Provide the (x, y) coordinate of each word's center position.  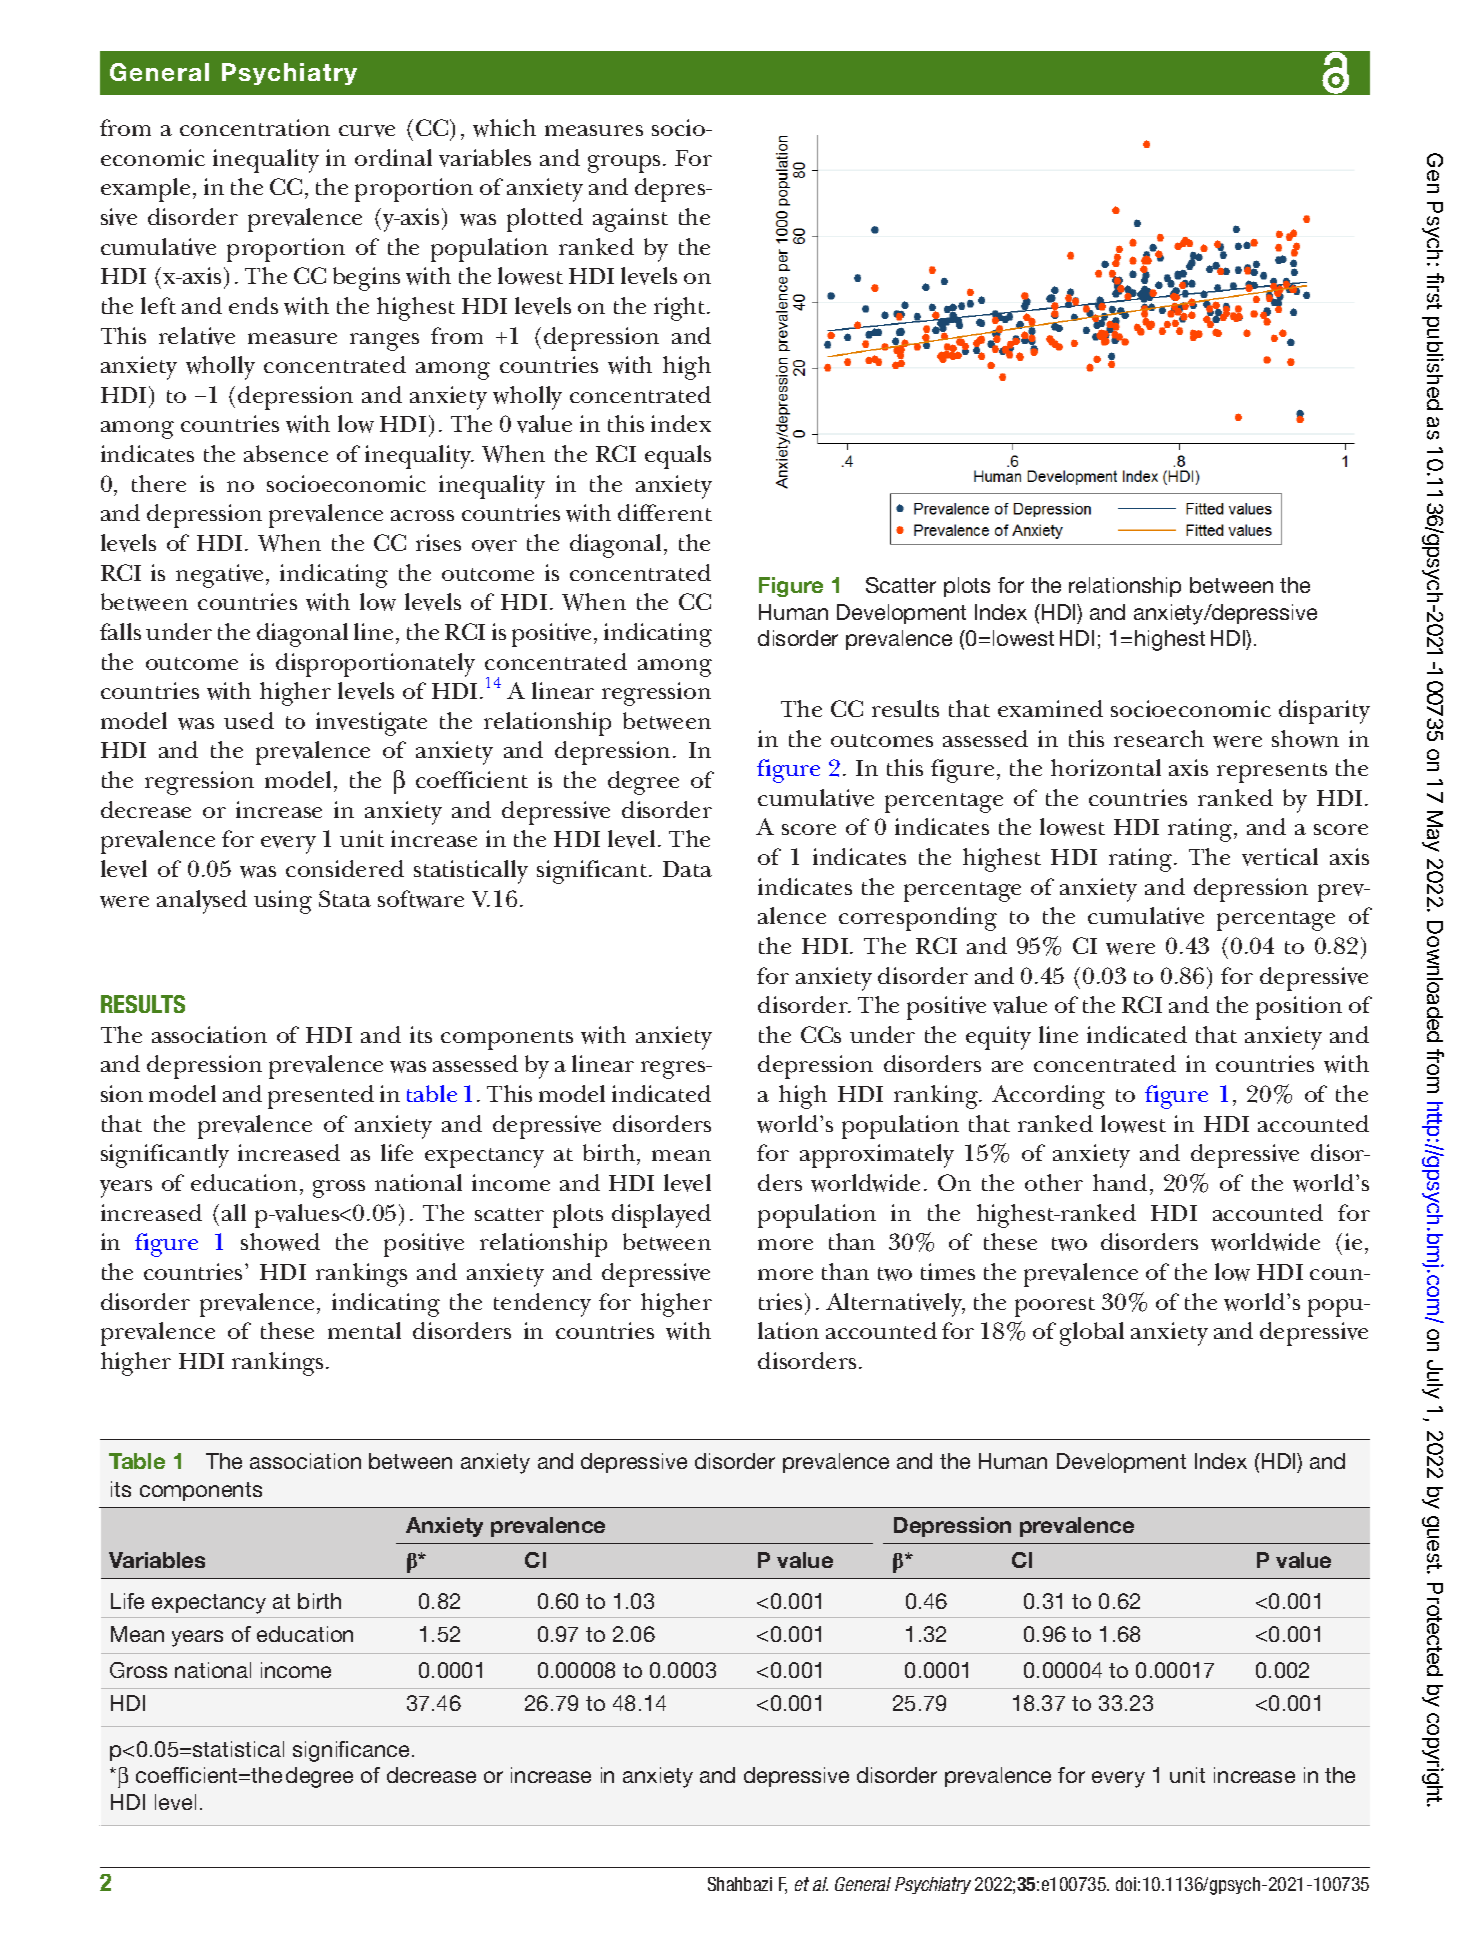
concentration (255, 127)
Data (687, 869)
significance (353, 1751)
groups (624, 164)
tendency (542, 1305)
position (1299, 1008)
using (283, 902)
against (630, 220)
